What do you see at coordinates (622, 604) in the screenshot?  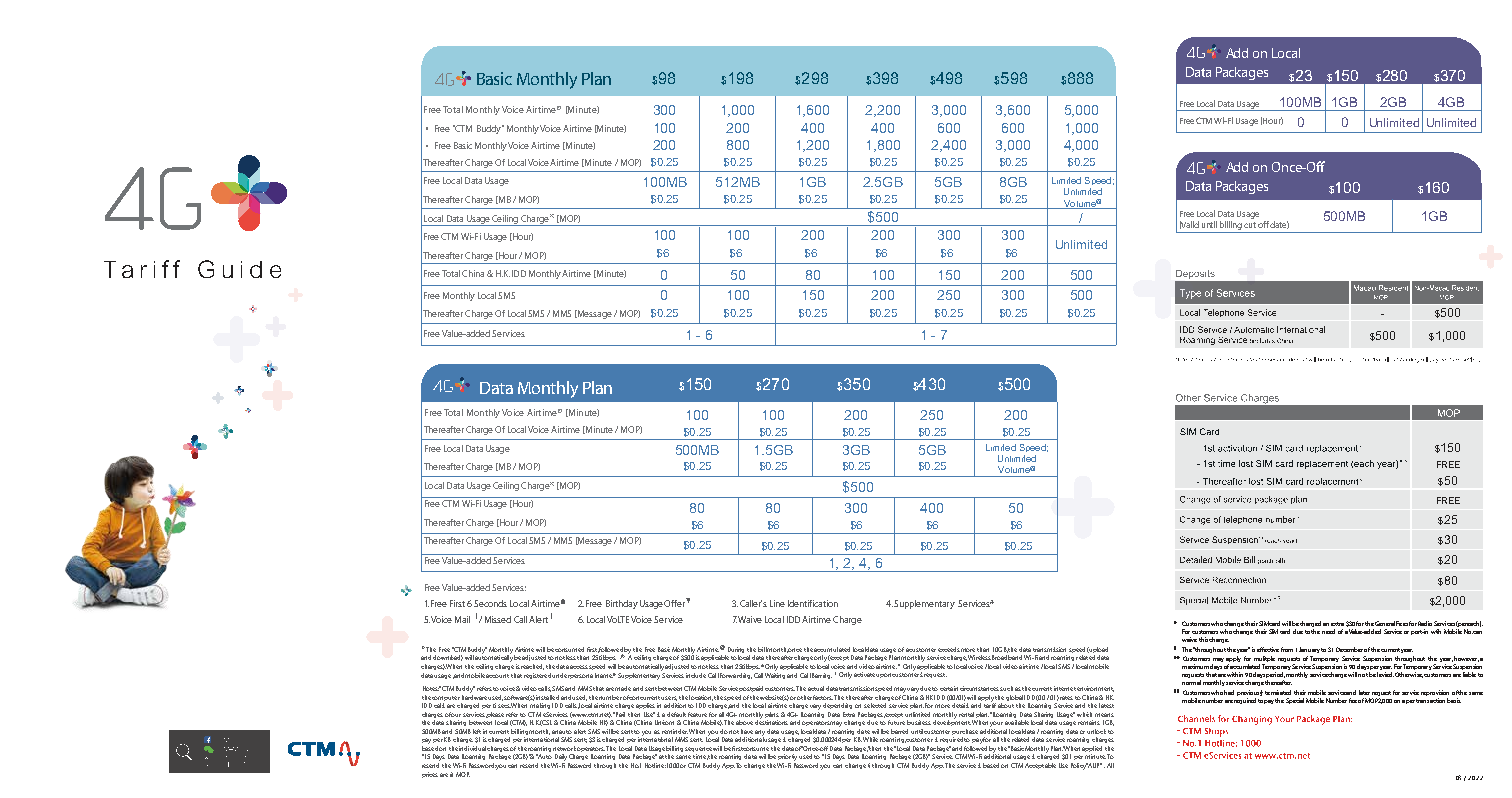 I see `Birthday` at bounding box center [622, 604].
